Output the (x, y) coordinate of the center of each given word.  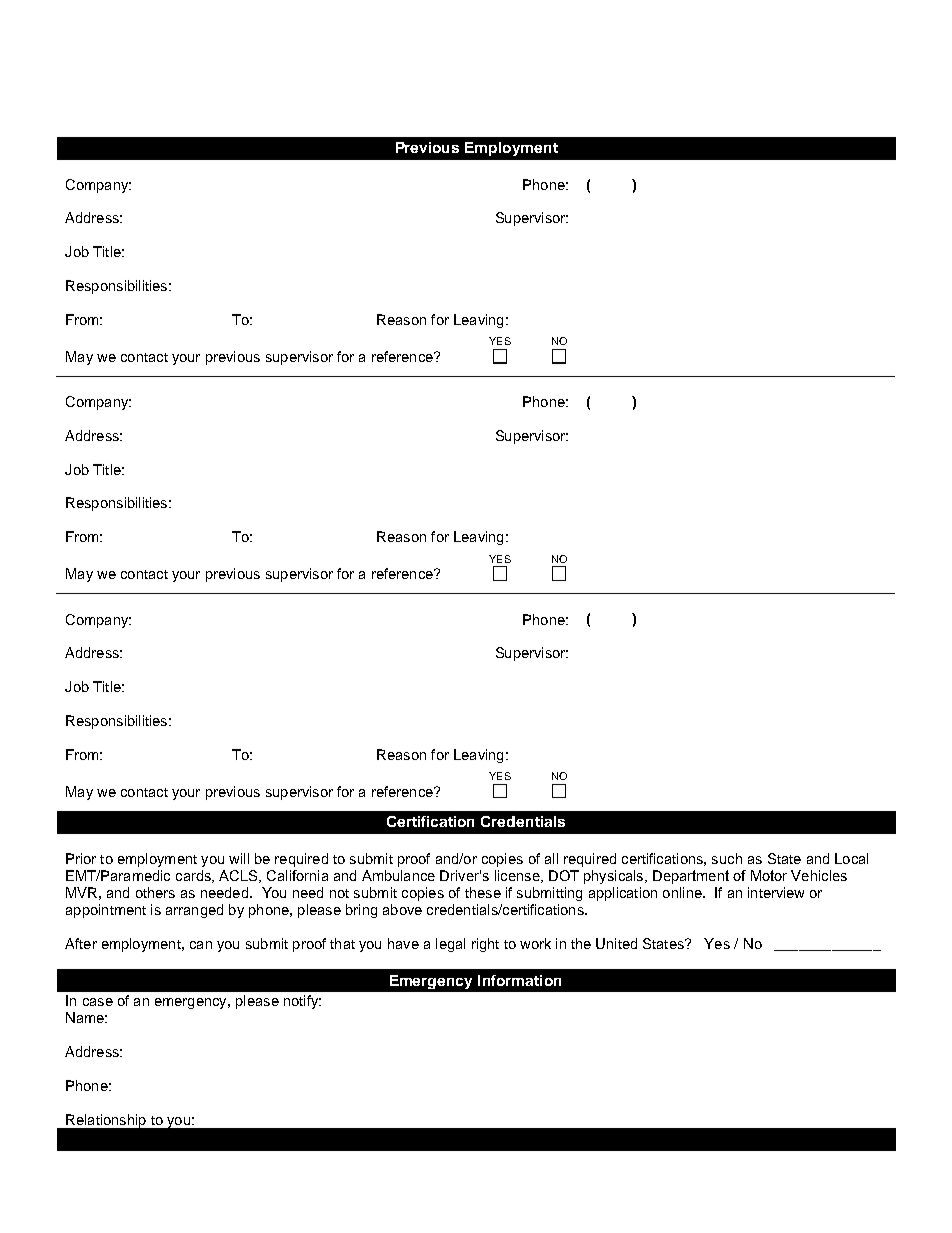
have (403, 943)
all (551, 858)
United (616, 943)
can (201, 945)
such (727, 858)
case (98, 1002)
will (239, 858)
